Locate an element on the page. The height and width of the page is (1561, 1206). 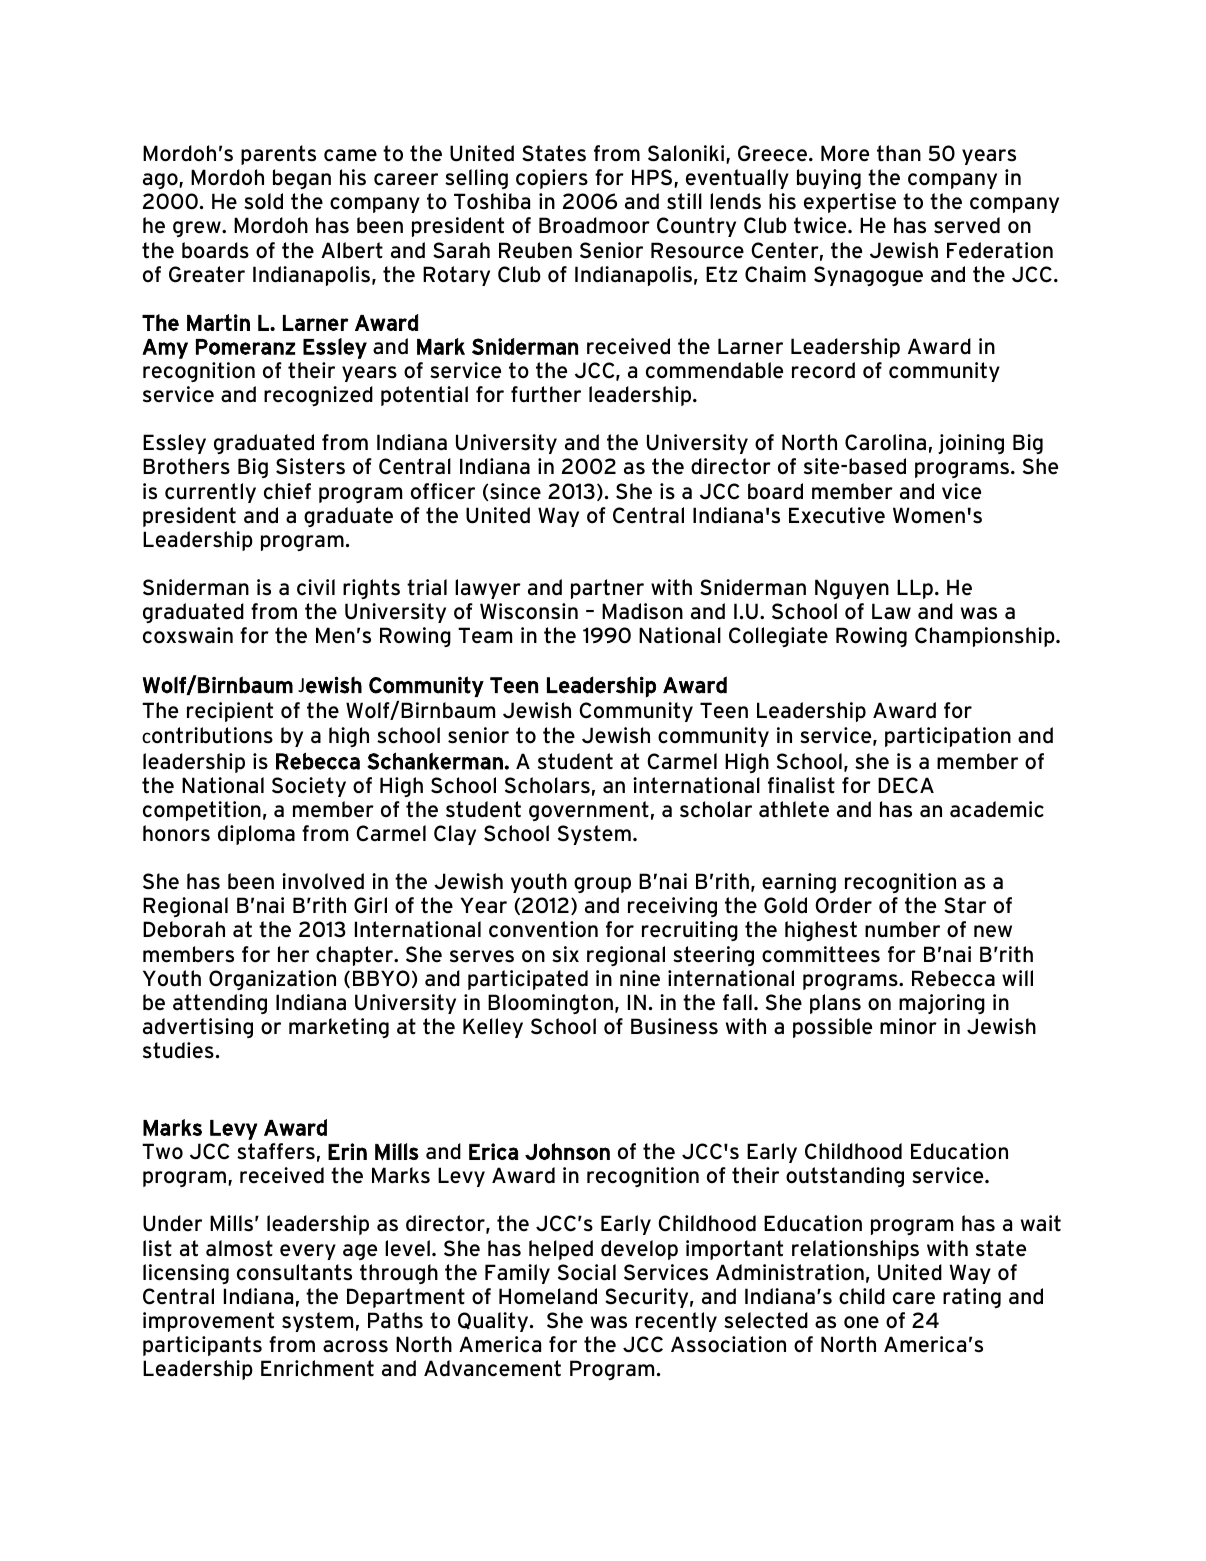
sold is located at coordinates (263, 201).
